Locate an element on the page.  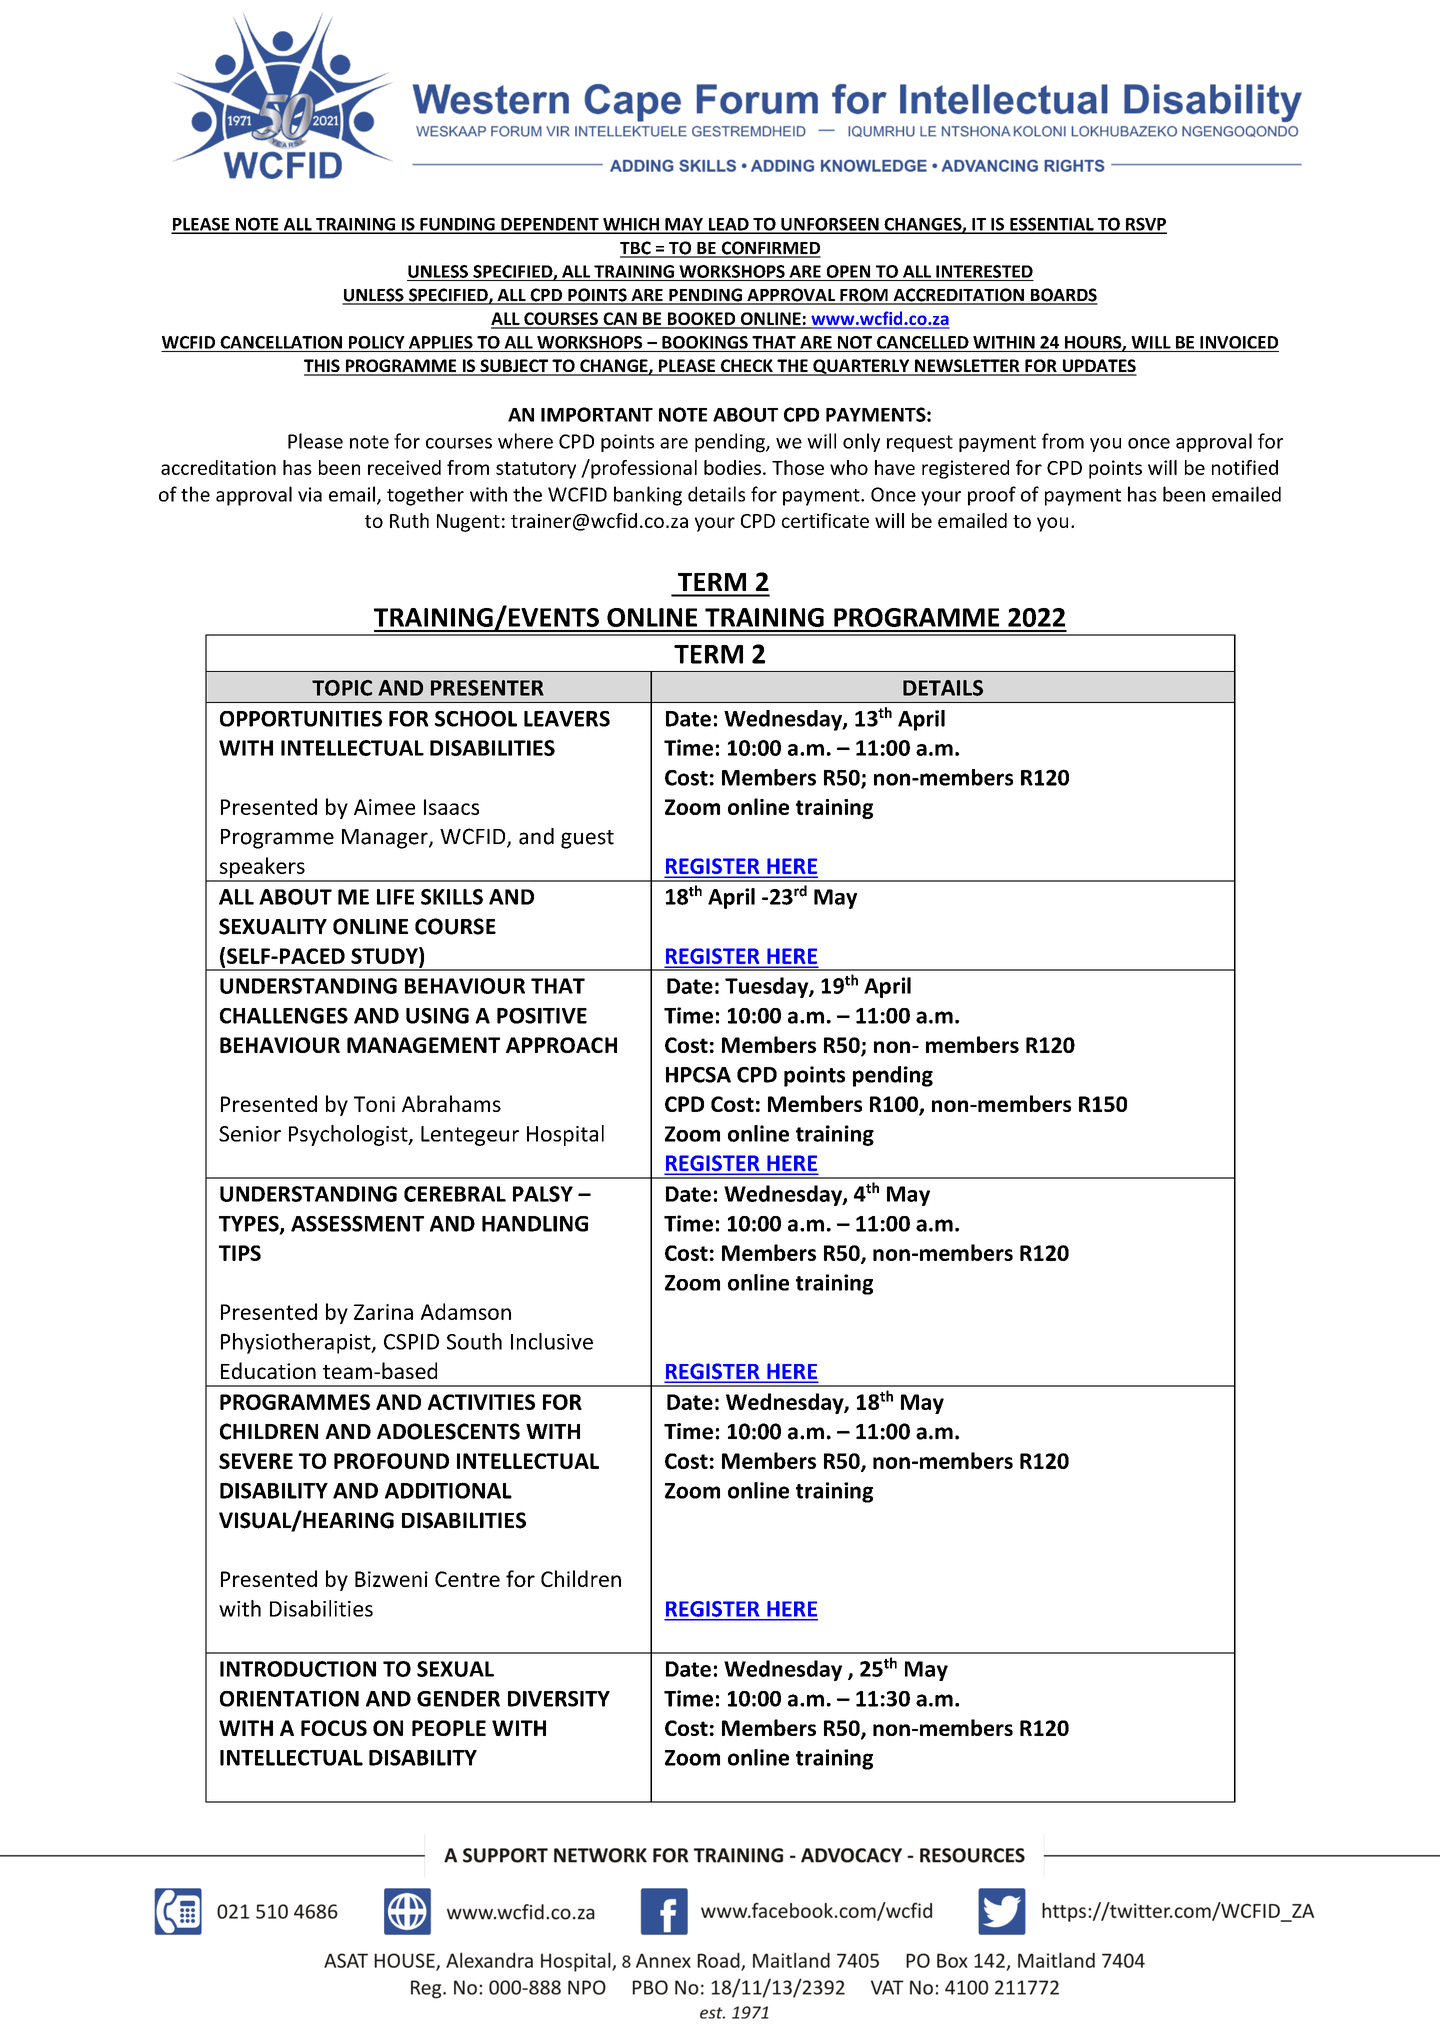
POLICY is located at coordinates (377, 342).
